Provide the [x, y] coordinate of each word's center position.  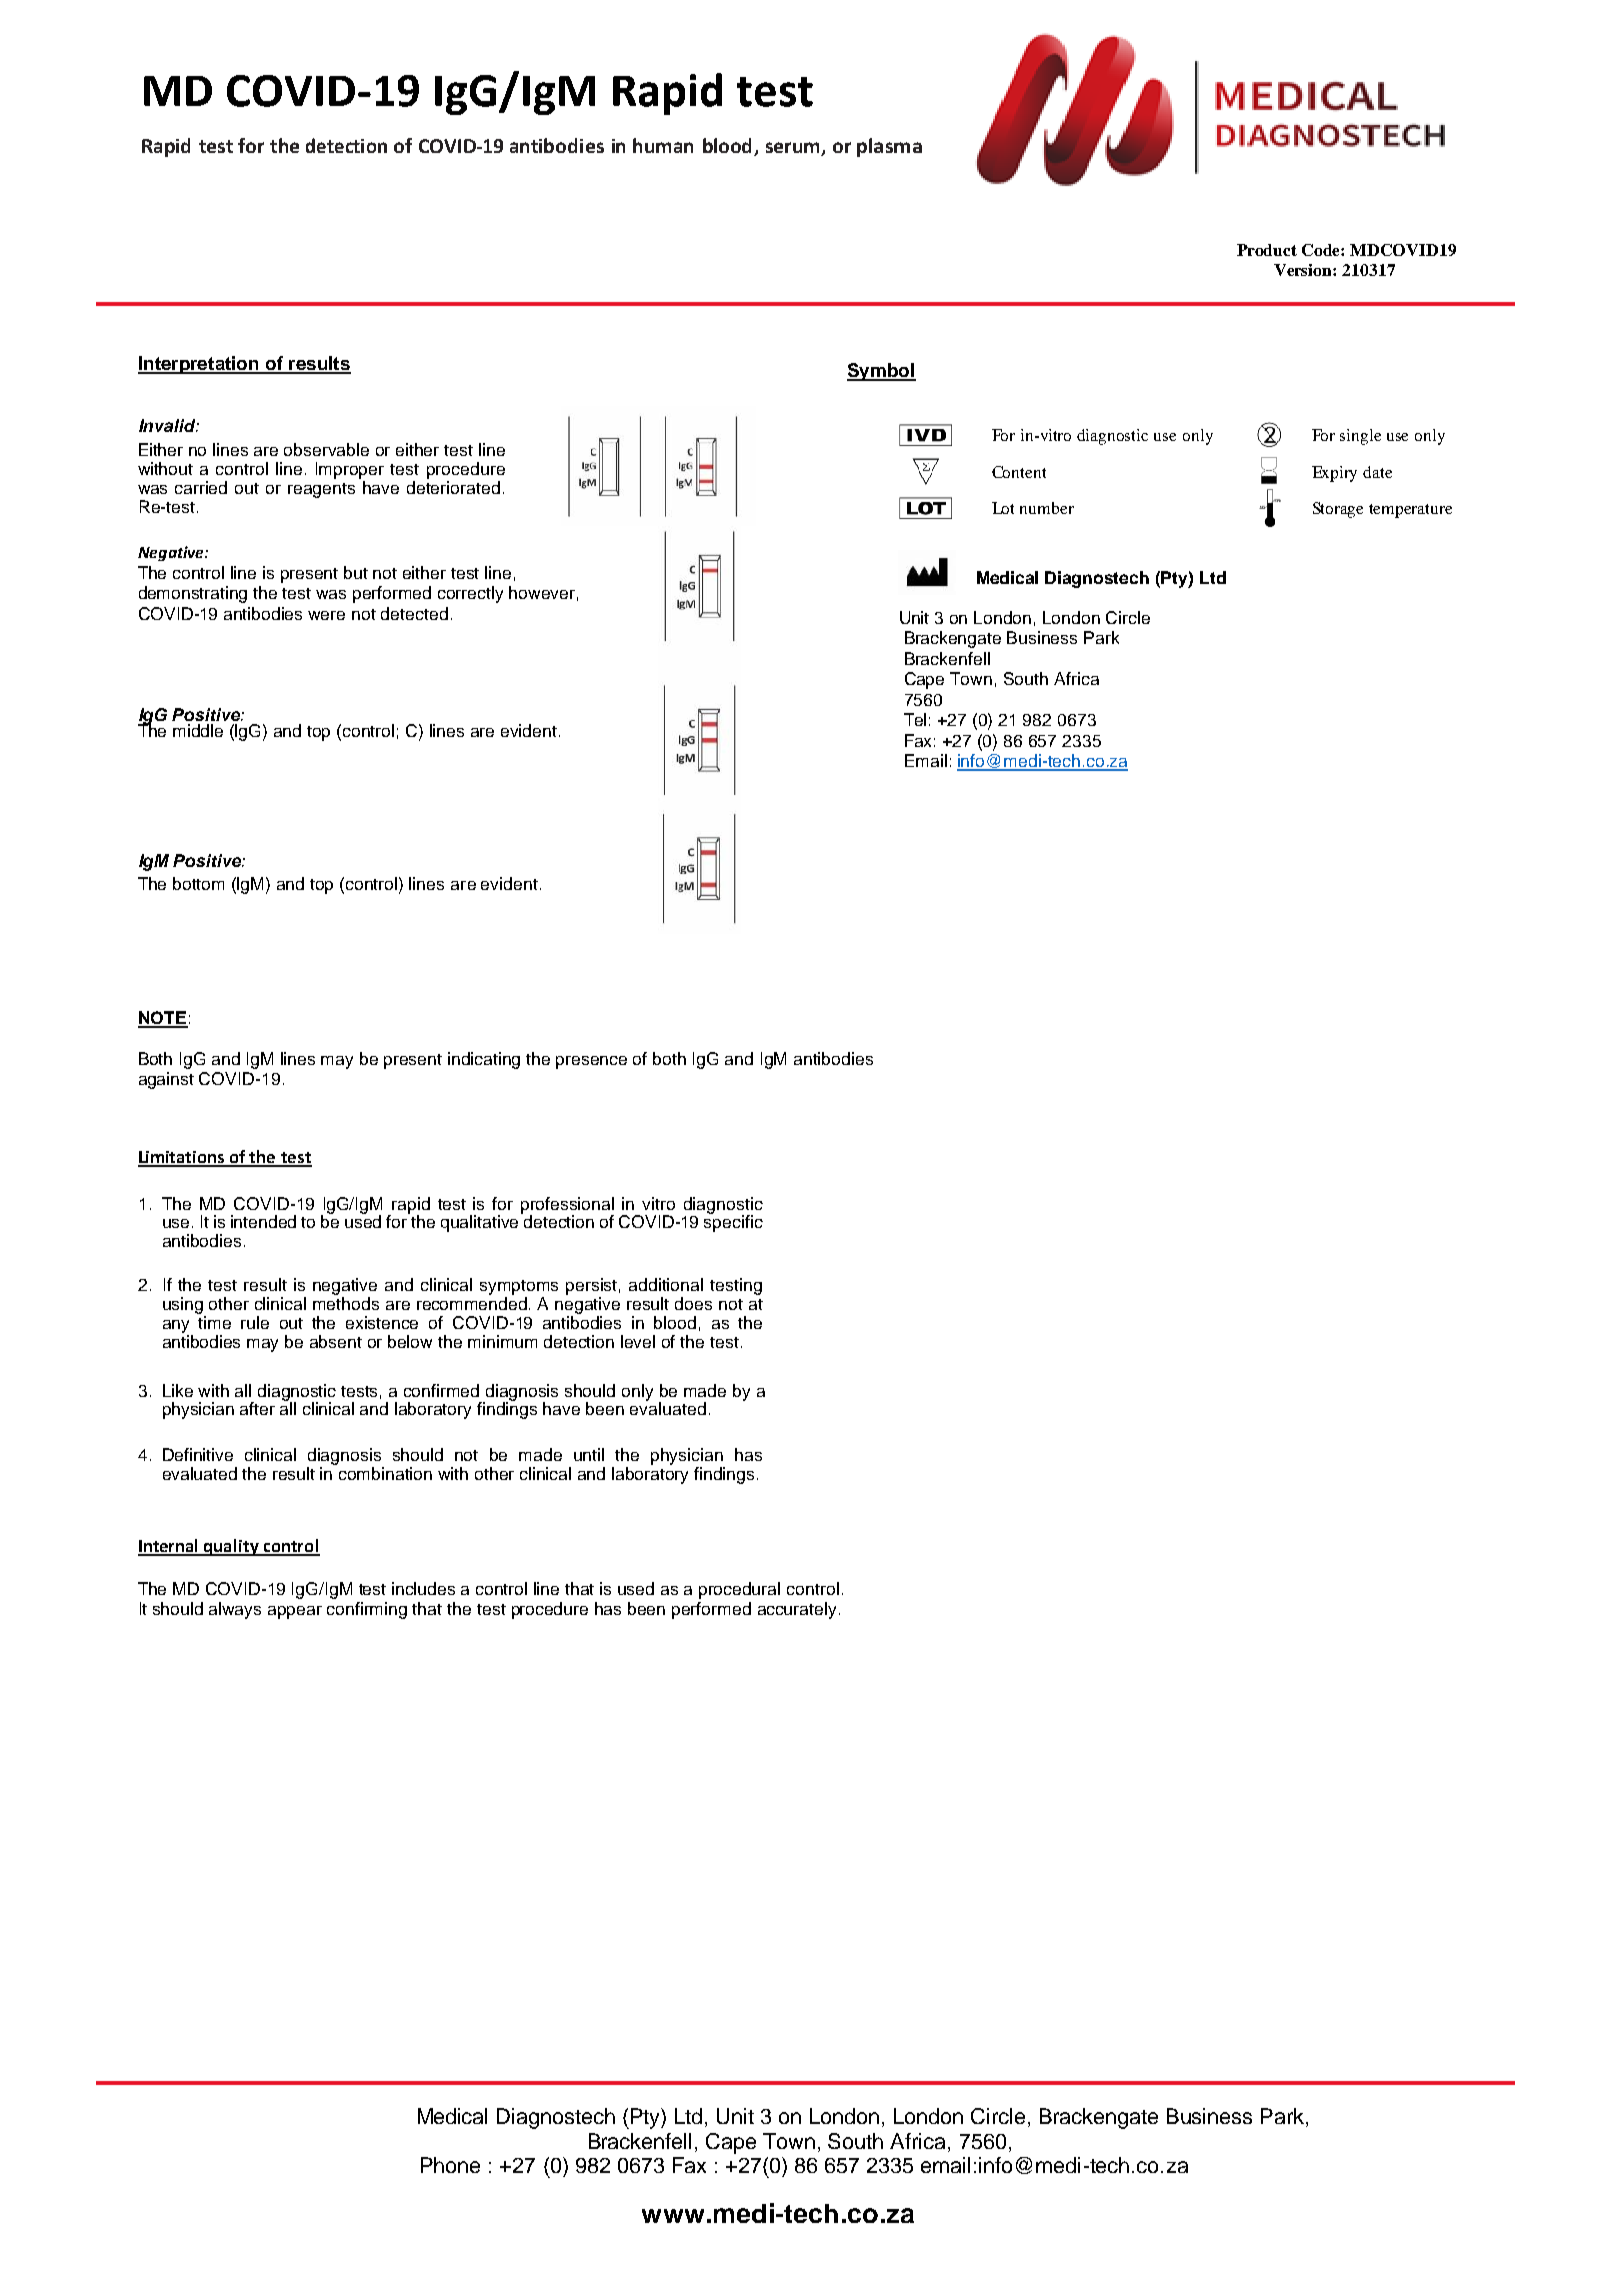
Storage [1338, 510]
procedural [739, 1590]
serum [792, 147]
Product [1267, 250]
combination [385, 1473]
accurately [799, 1610]
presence [591, 1062]
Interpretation [199, 365]
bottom [198, 883]
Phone [450, 2165]
